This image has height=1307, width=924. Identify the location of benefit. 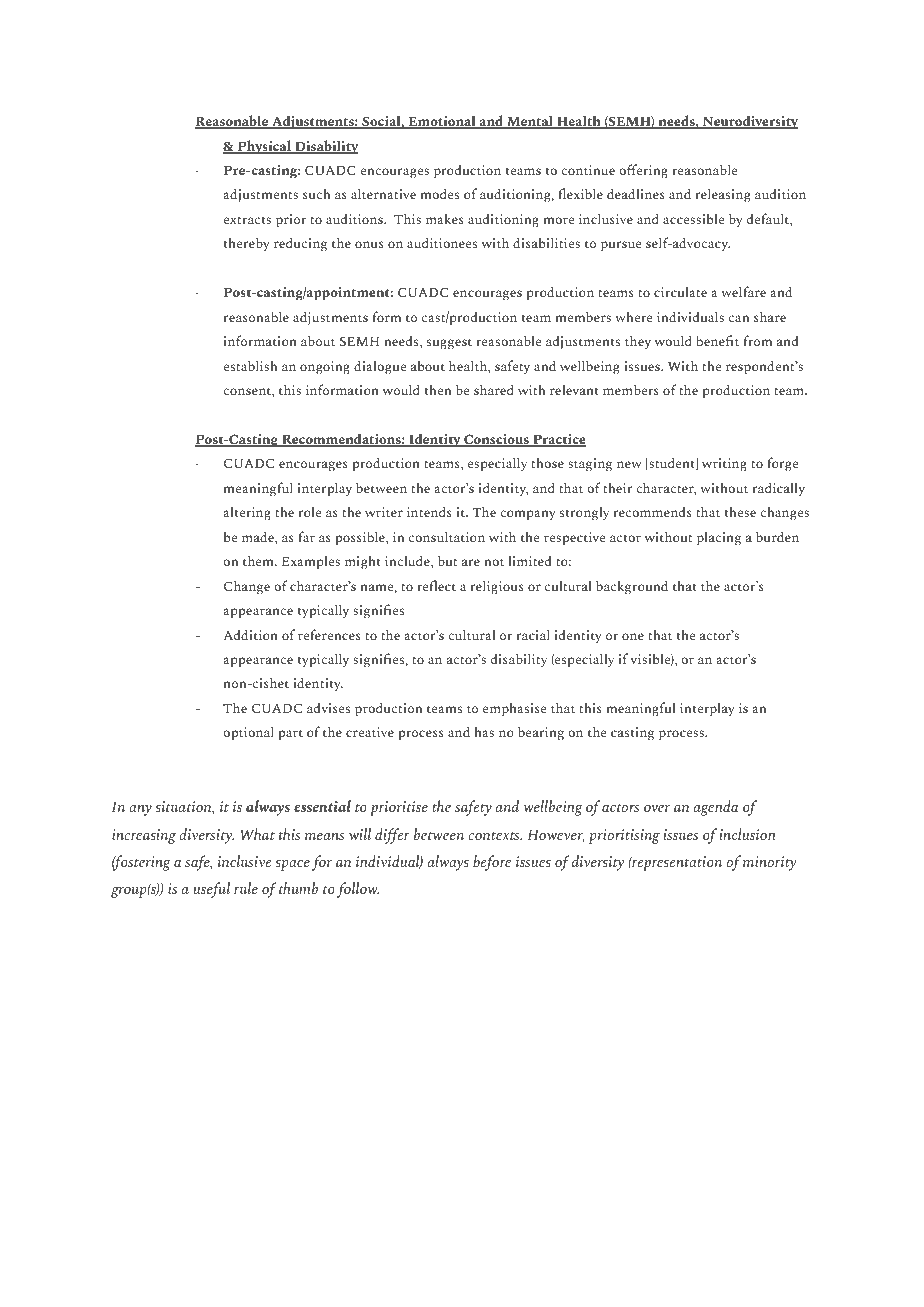
(717, 340).
